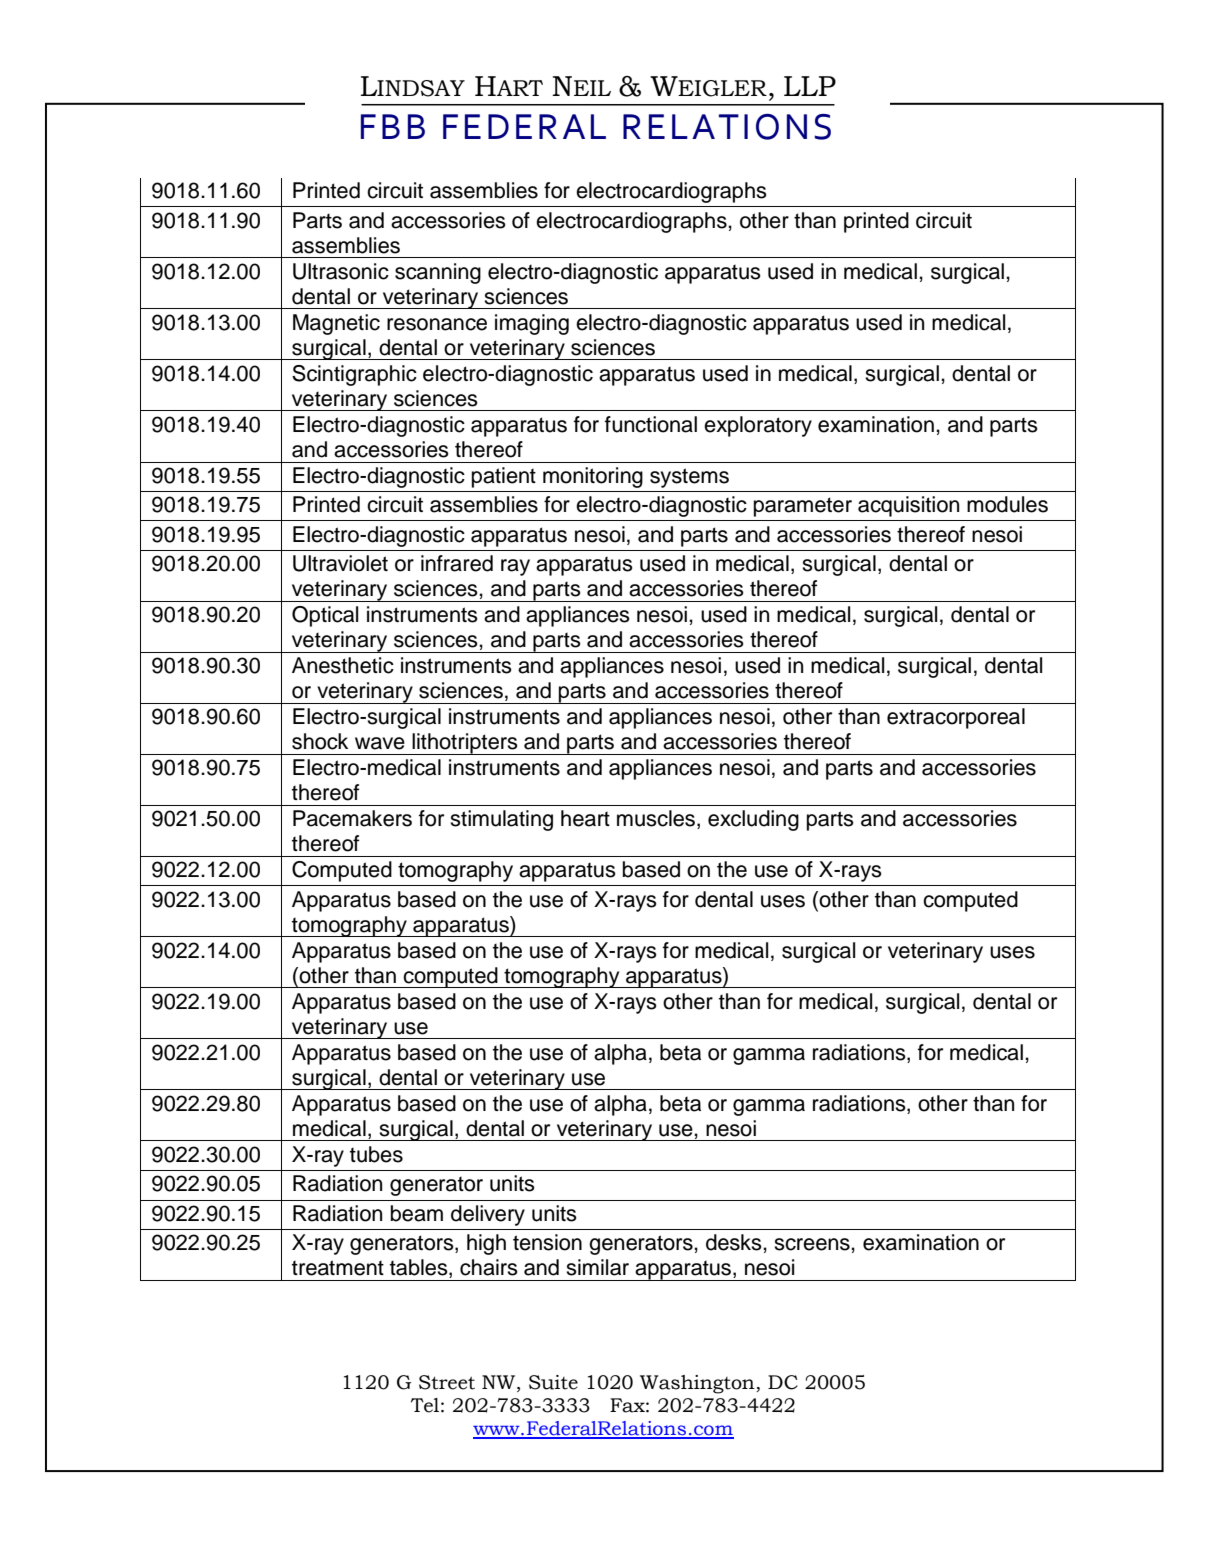 This page has width=1210, height=1566. Describe the element at coordinates (651, 424) in the page. I see `functional` at that location.
